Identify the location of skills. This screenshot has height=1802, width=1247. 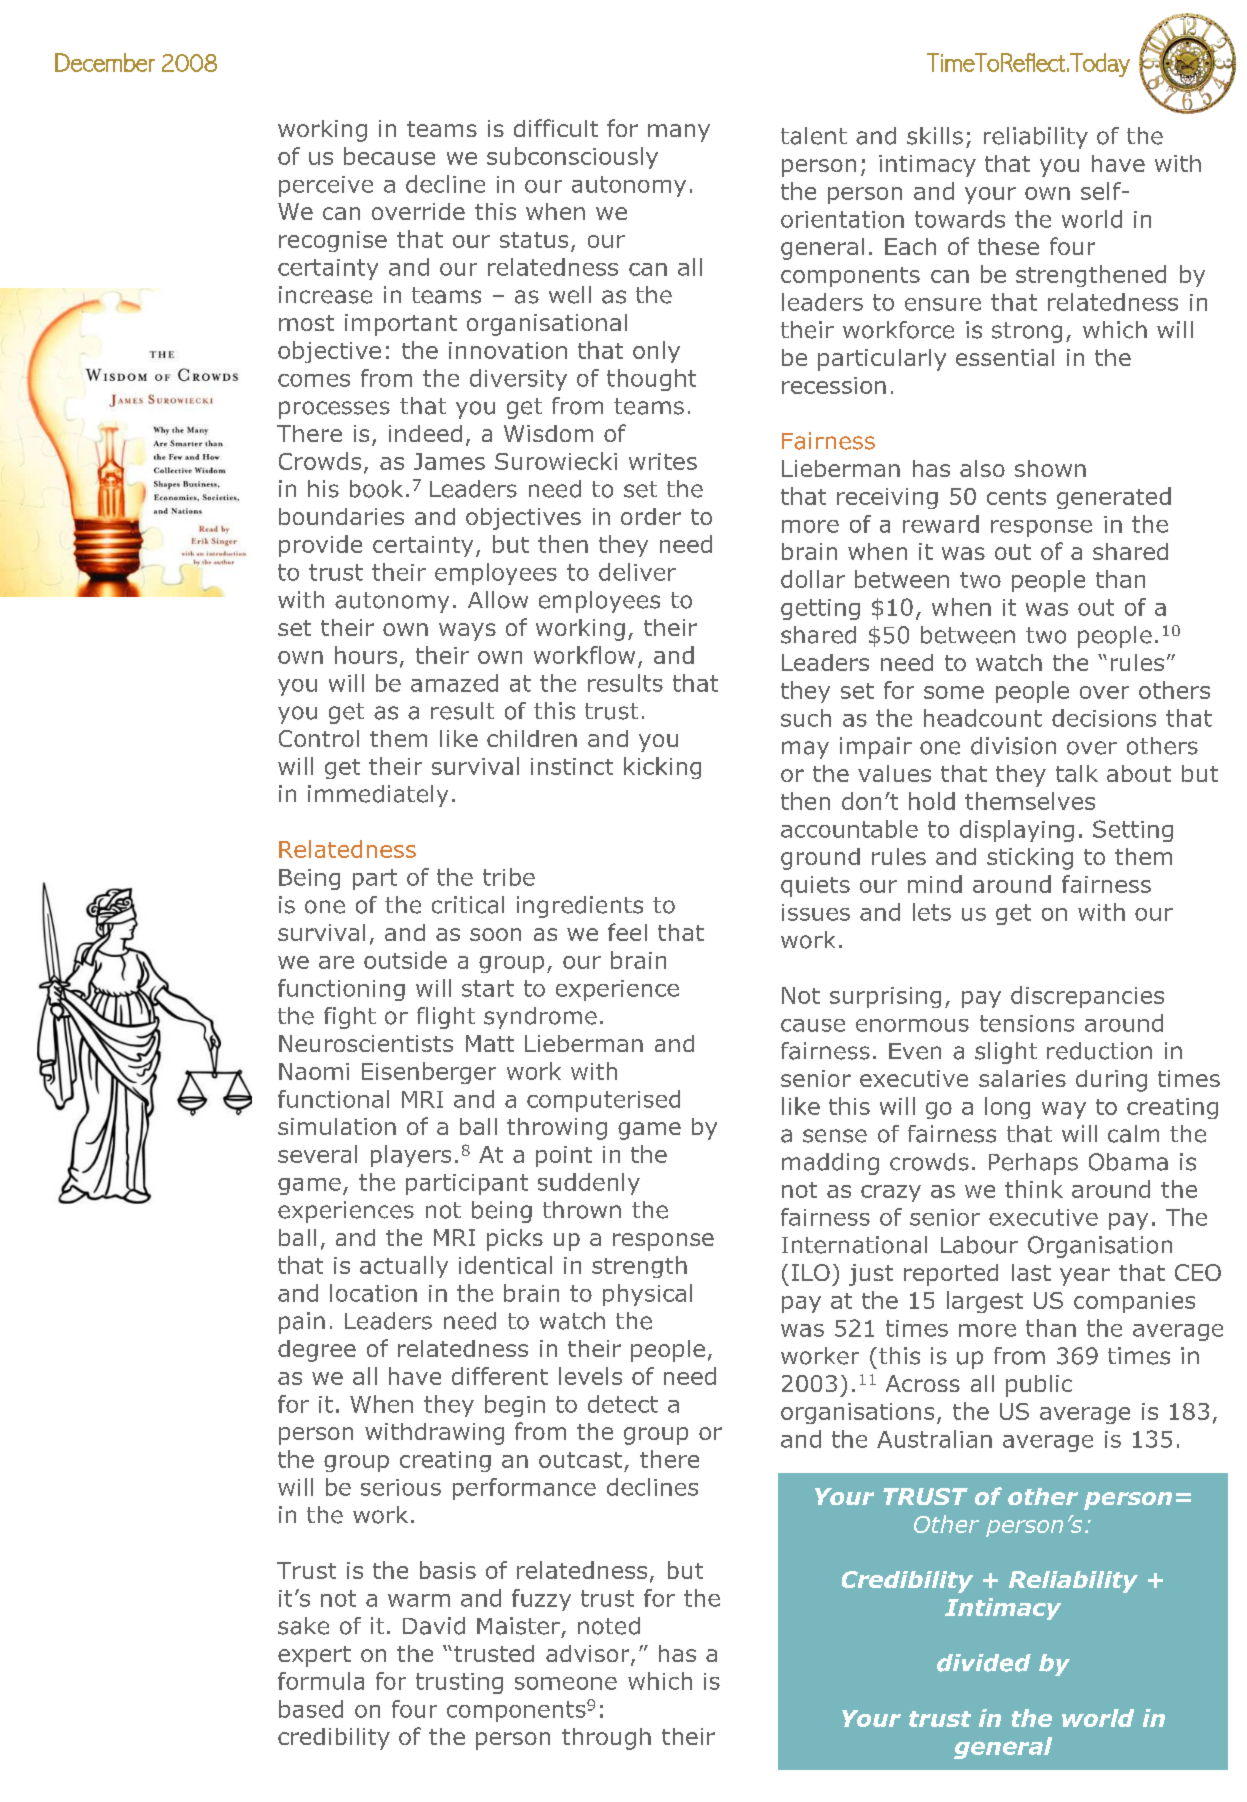
(935, 136).
